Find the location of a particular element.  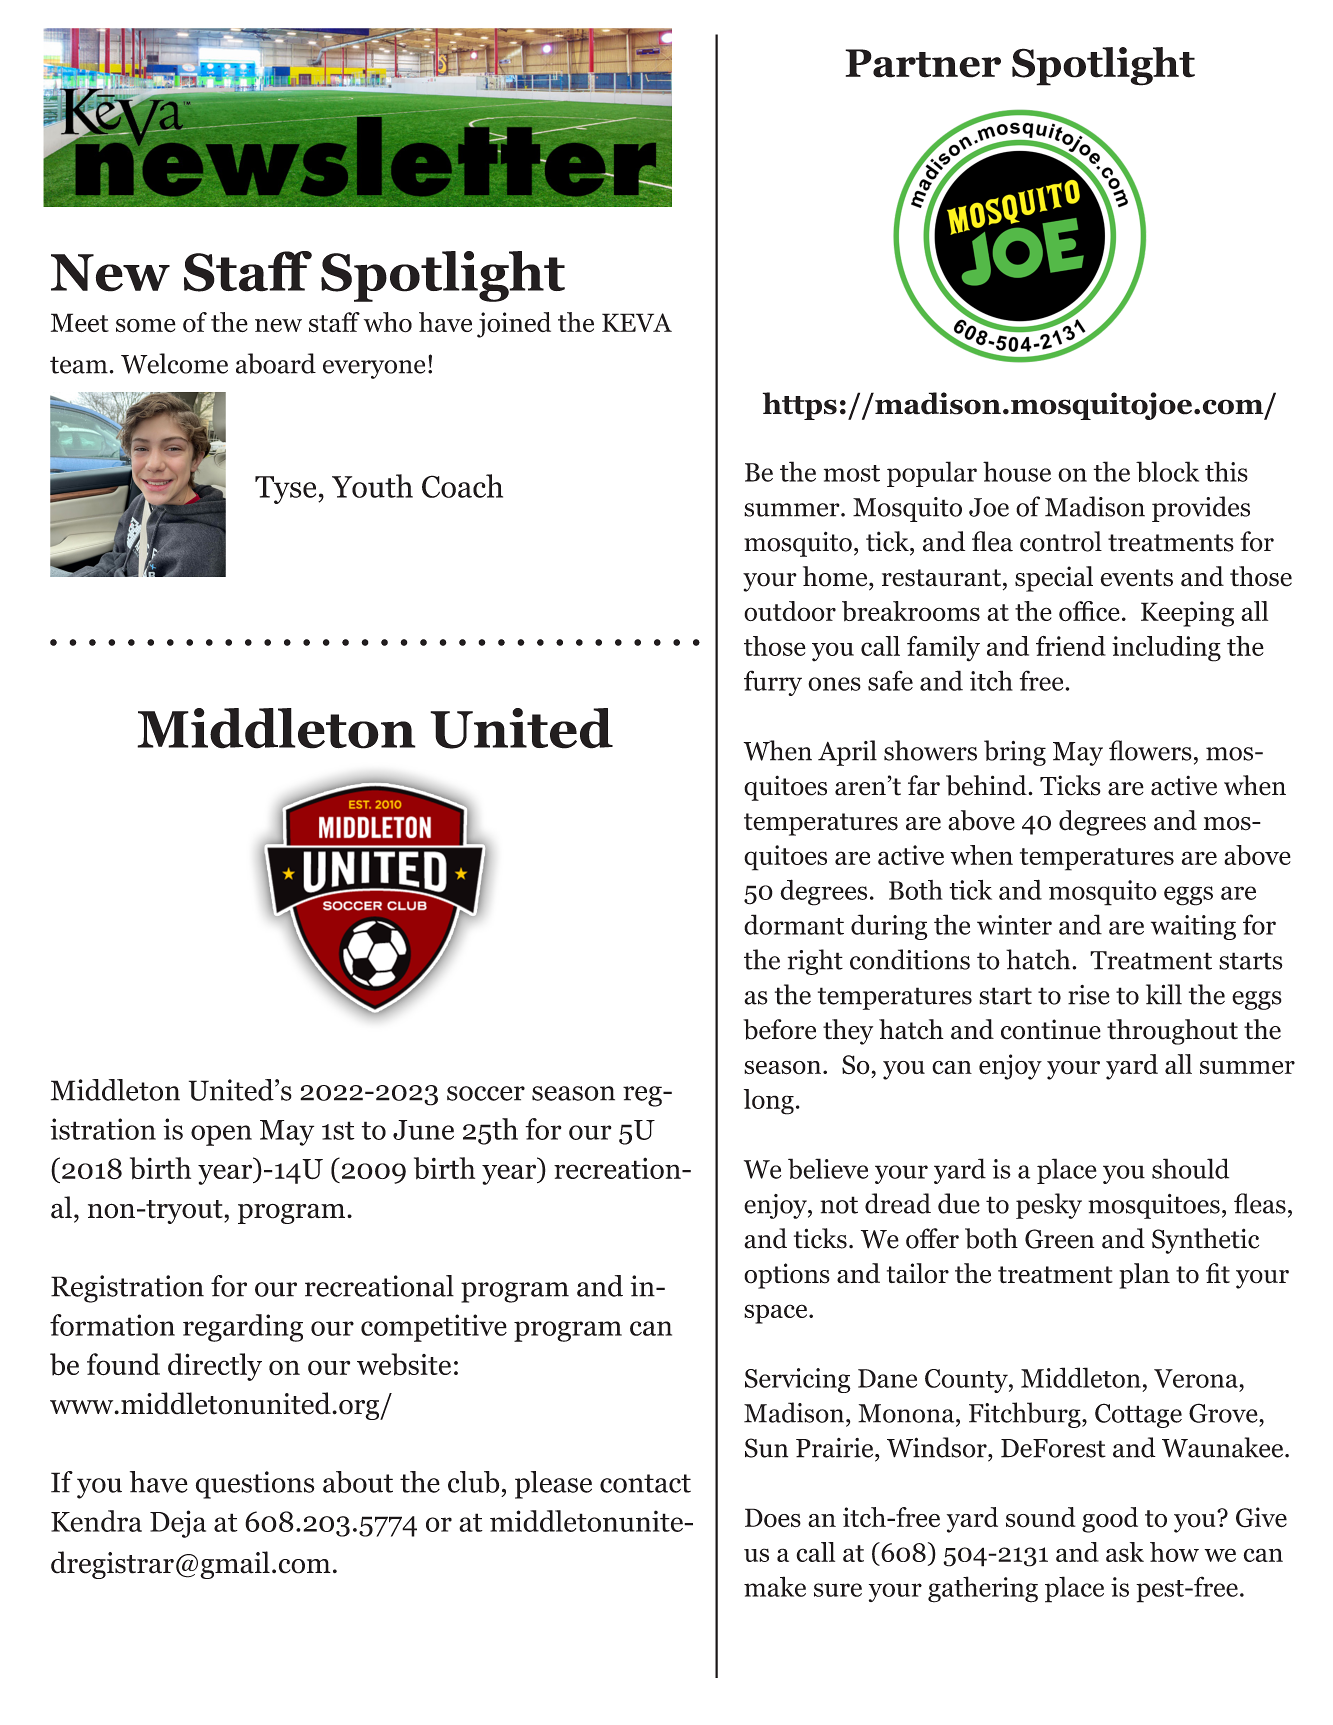

contact is located at coordinates (645, 1483).
